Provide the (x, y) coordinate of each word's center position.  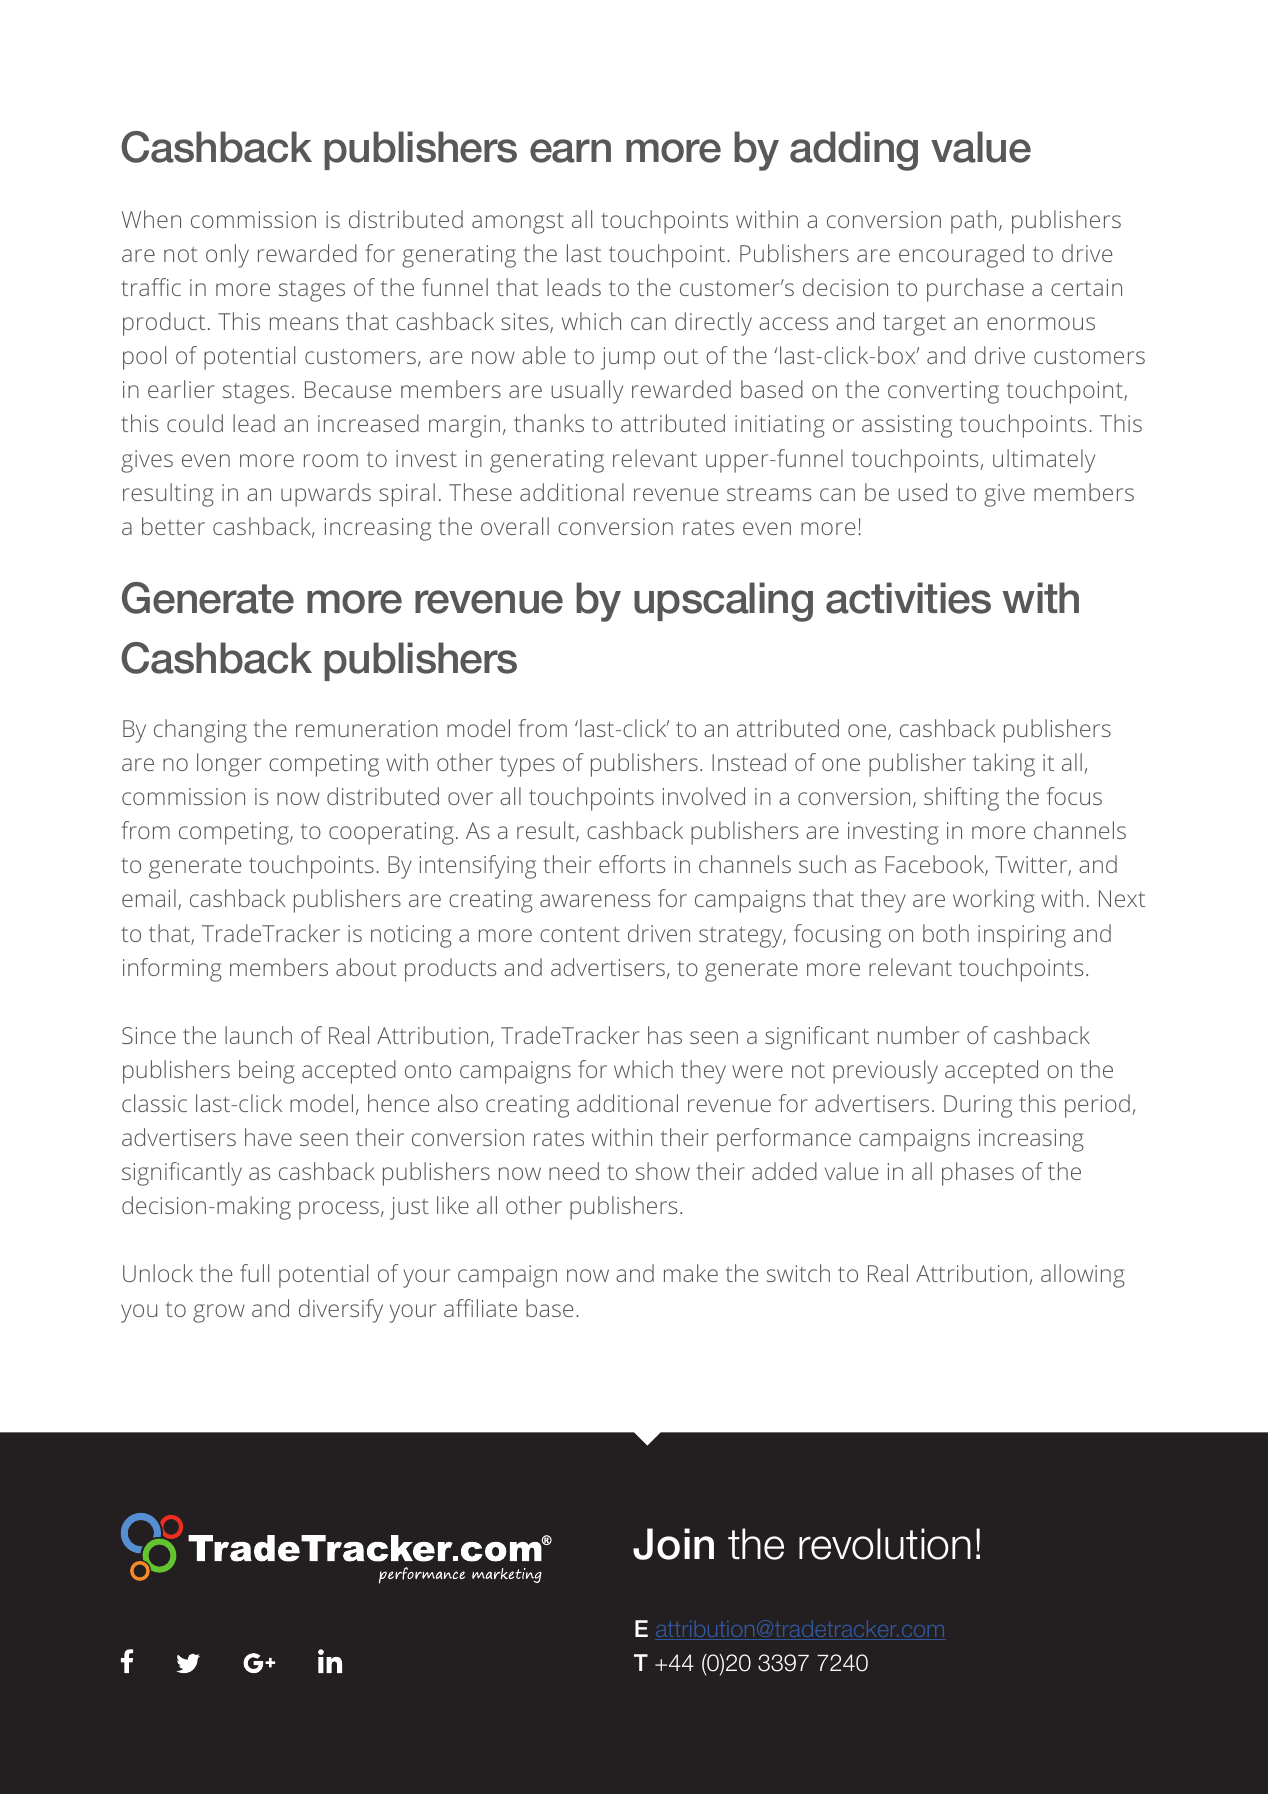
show (663, 1171)
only (227, 256)
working (994, 901)
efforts (632, 864)
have (268, 1137)
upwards (326, 495)
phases (978, 1174)
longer (229, 765)
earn (570, 151)
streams (769, 493)
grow (219, 1313)
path (973, 222)
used (922, 492)
